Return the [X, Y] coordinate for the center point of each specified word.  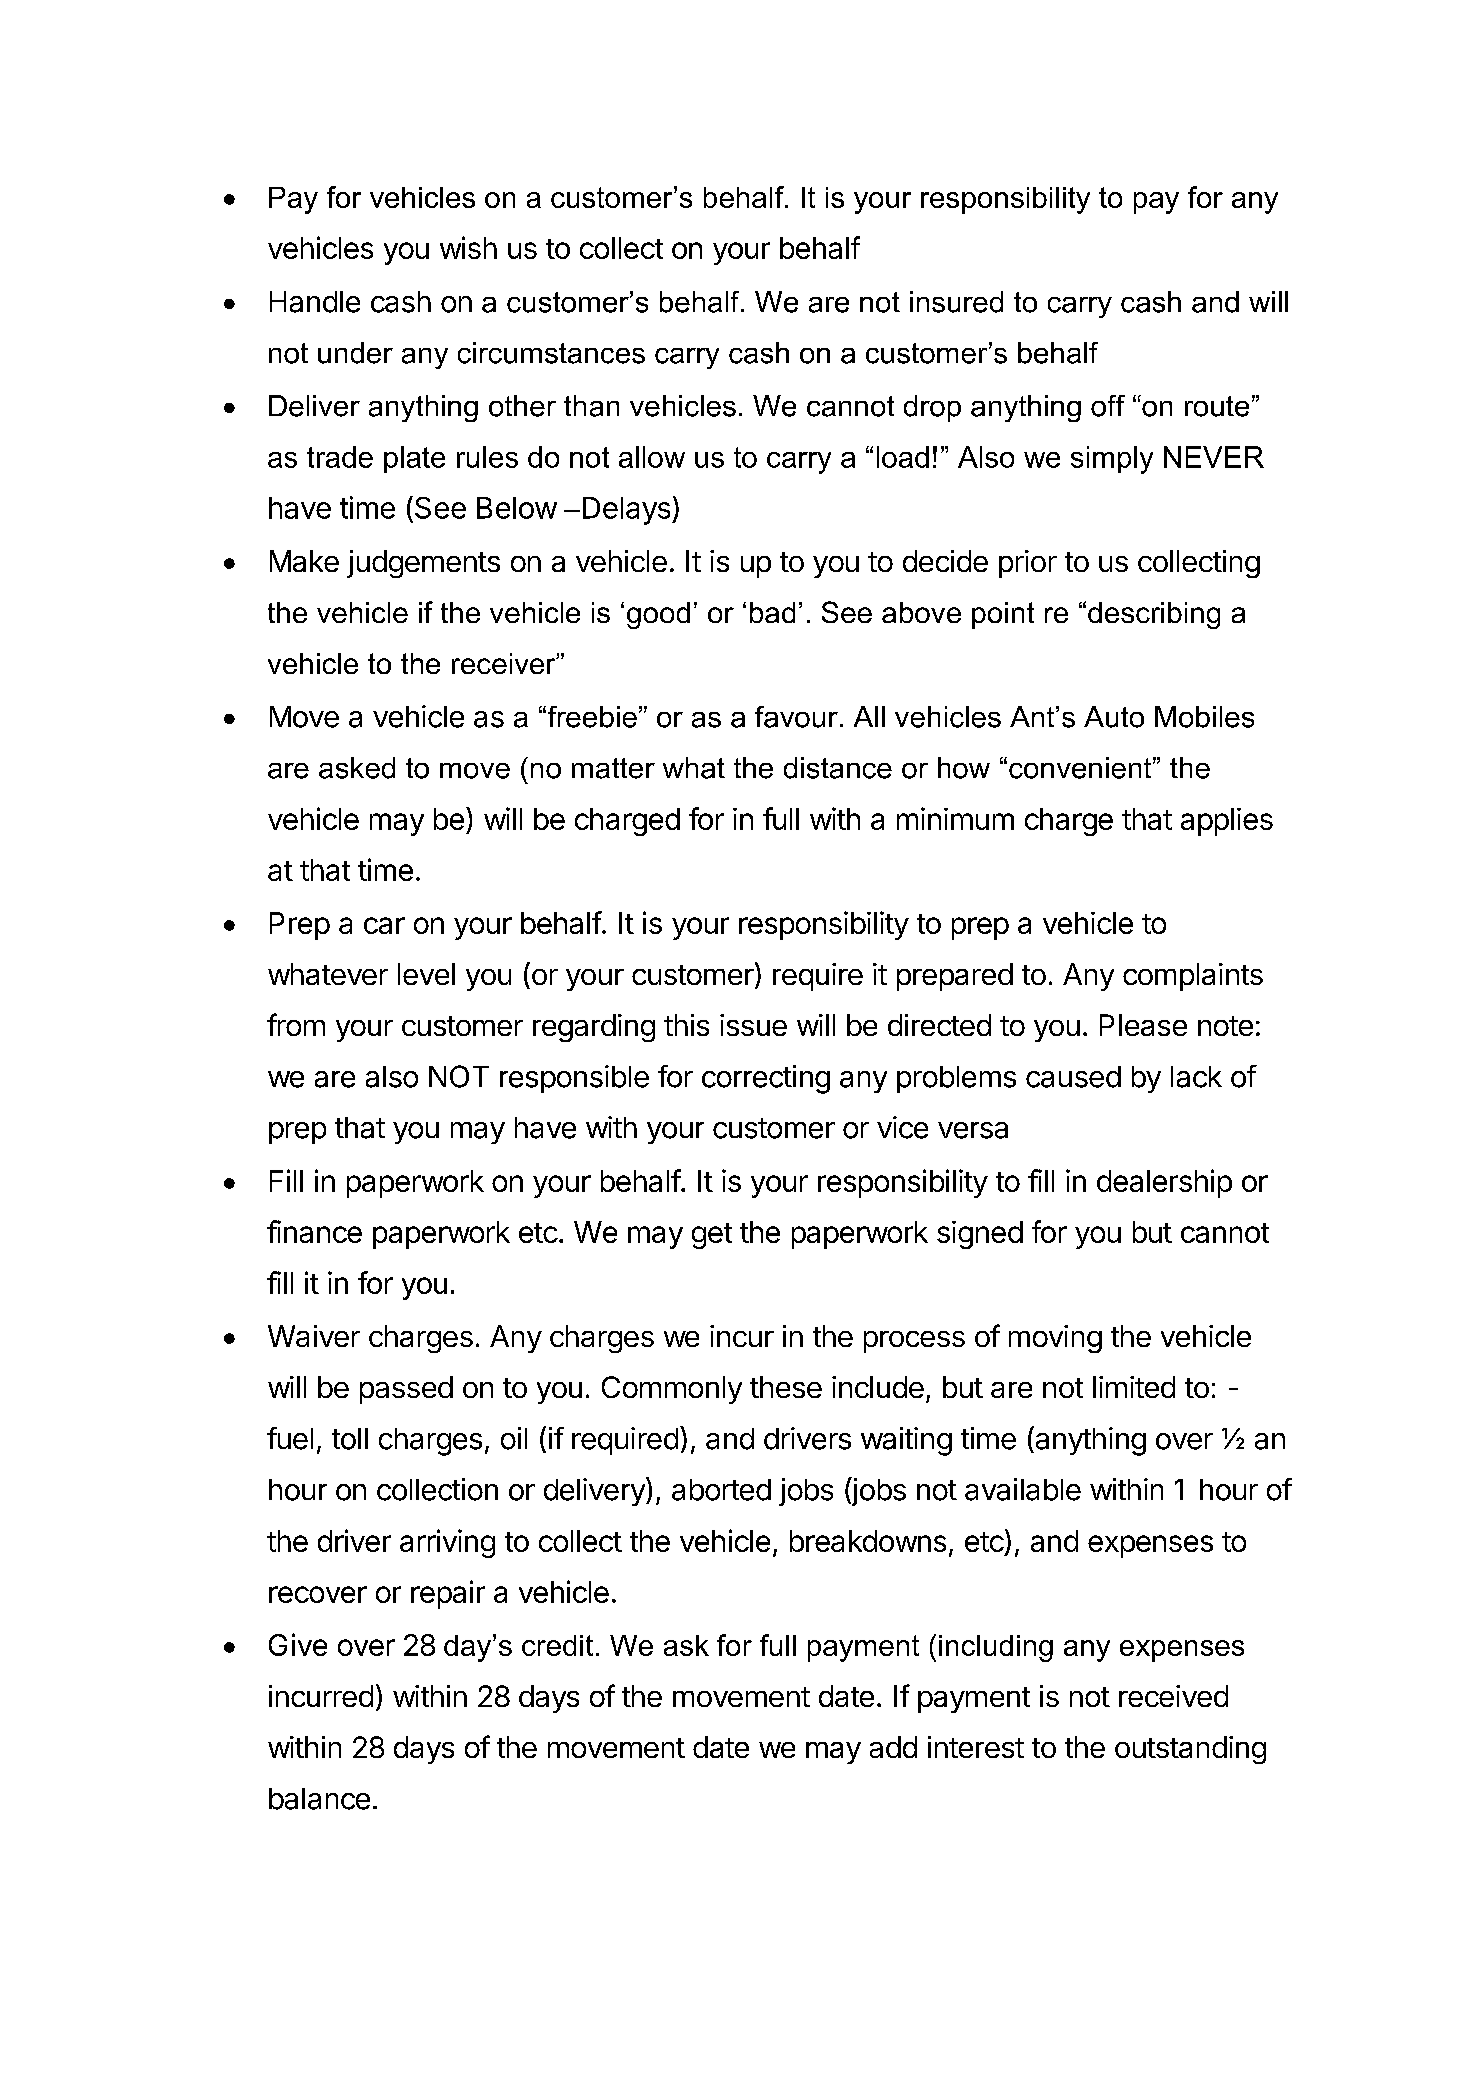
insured [956, 302]
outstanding [1190, 1750]
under [355, 353]
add [893, 1747]
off [1108, 406]
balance [319, 1799]
